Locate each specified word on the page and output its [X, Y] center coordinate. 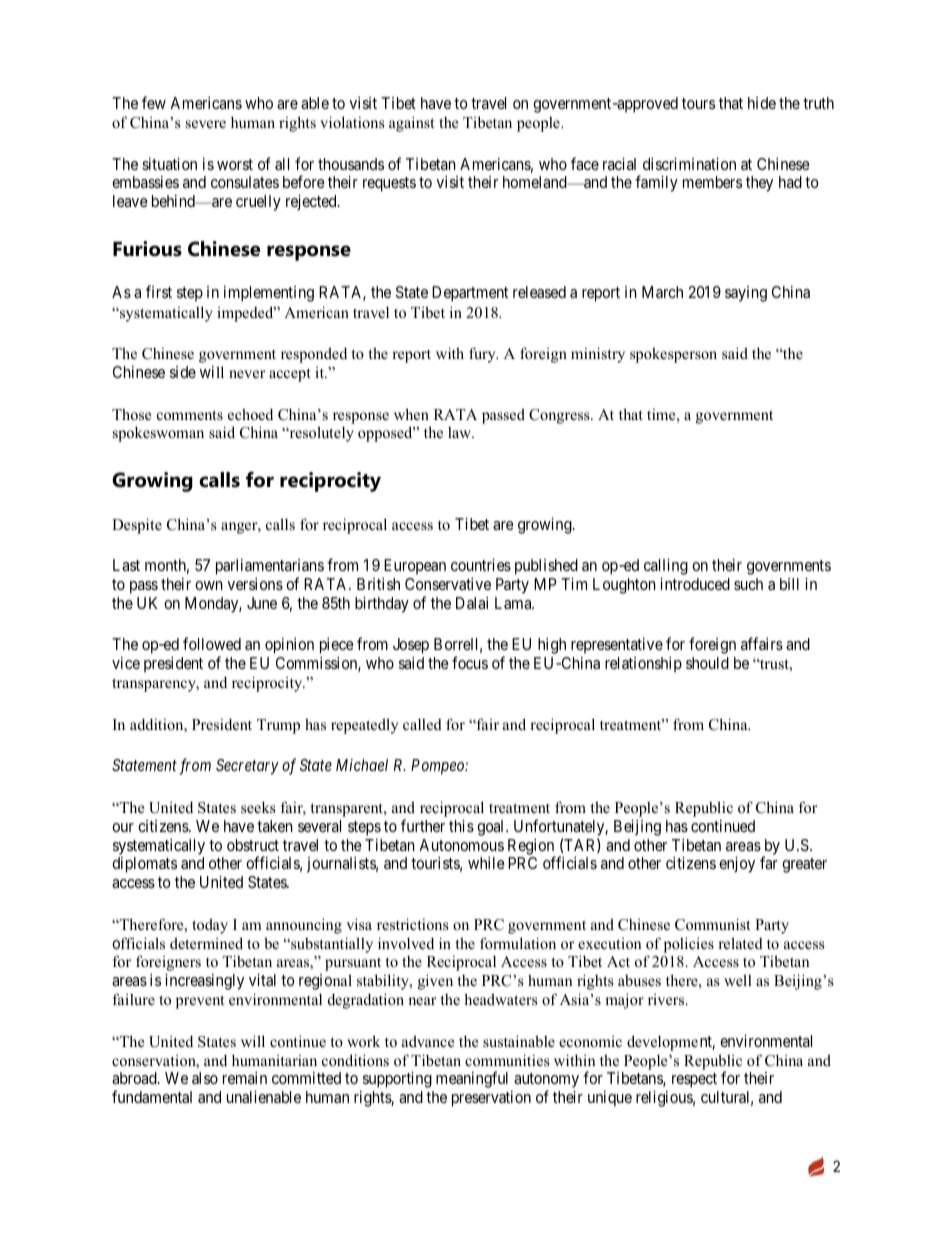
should [707, 663]
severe [206, 124]
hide [762, 103]
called [422, 724]
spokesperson [673, 355]
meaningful [472, 1079]
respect [694, 1080]
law [460, 432]
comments [190, 415]
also [205, 1078]
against [411, 124]
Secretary [247, 767]
